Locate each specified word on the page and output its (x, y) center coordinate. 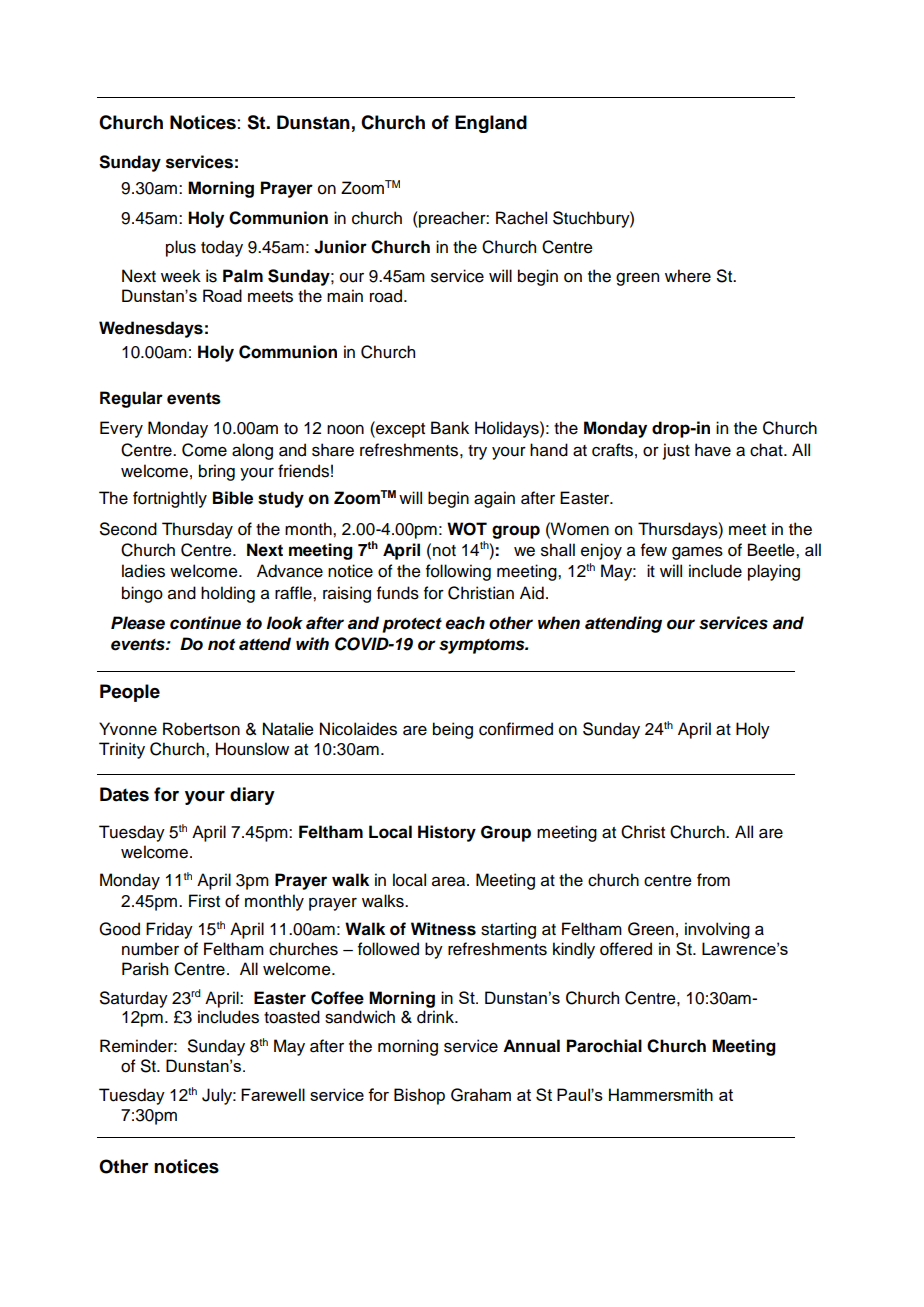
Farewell (273, 1094)
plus (181, 248)
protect (412, 625)
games (697, 553)
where (688, 276)
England (491, 124)
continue (205, 623)
